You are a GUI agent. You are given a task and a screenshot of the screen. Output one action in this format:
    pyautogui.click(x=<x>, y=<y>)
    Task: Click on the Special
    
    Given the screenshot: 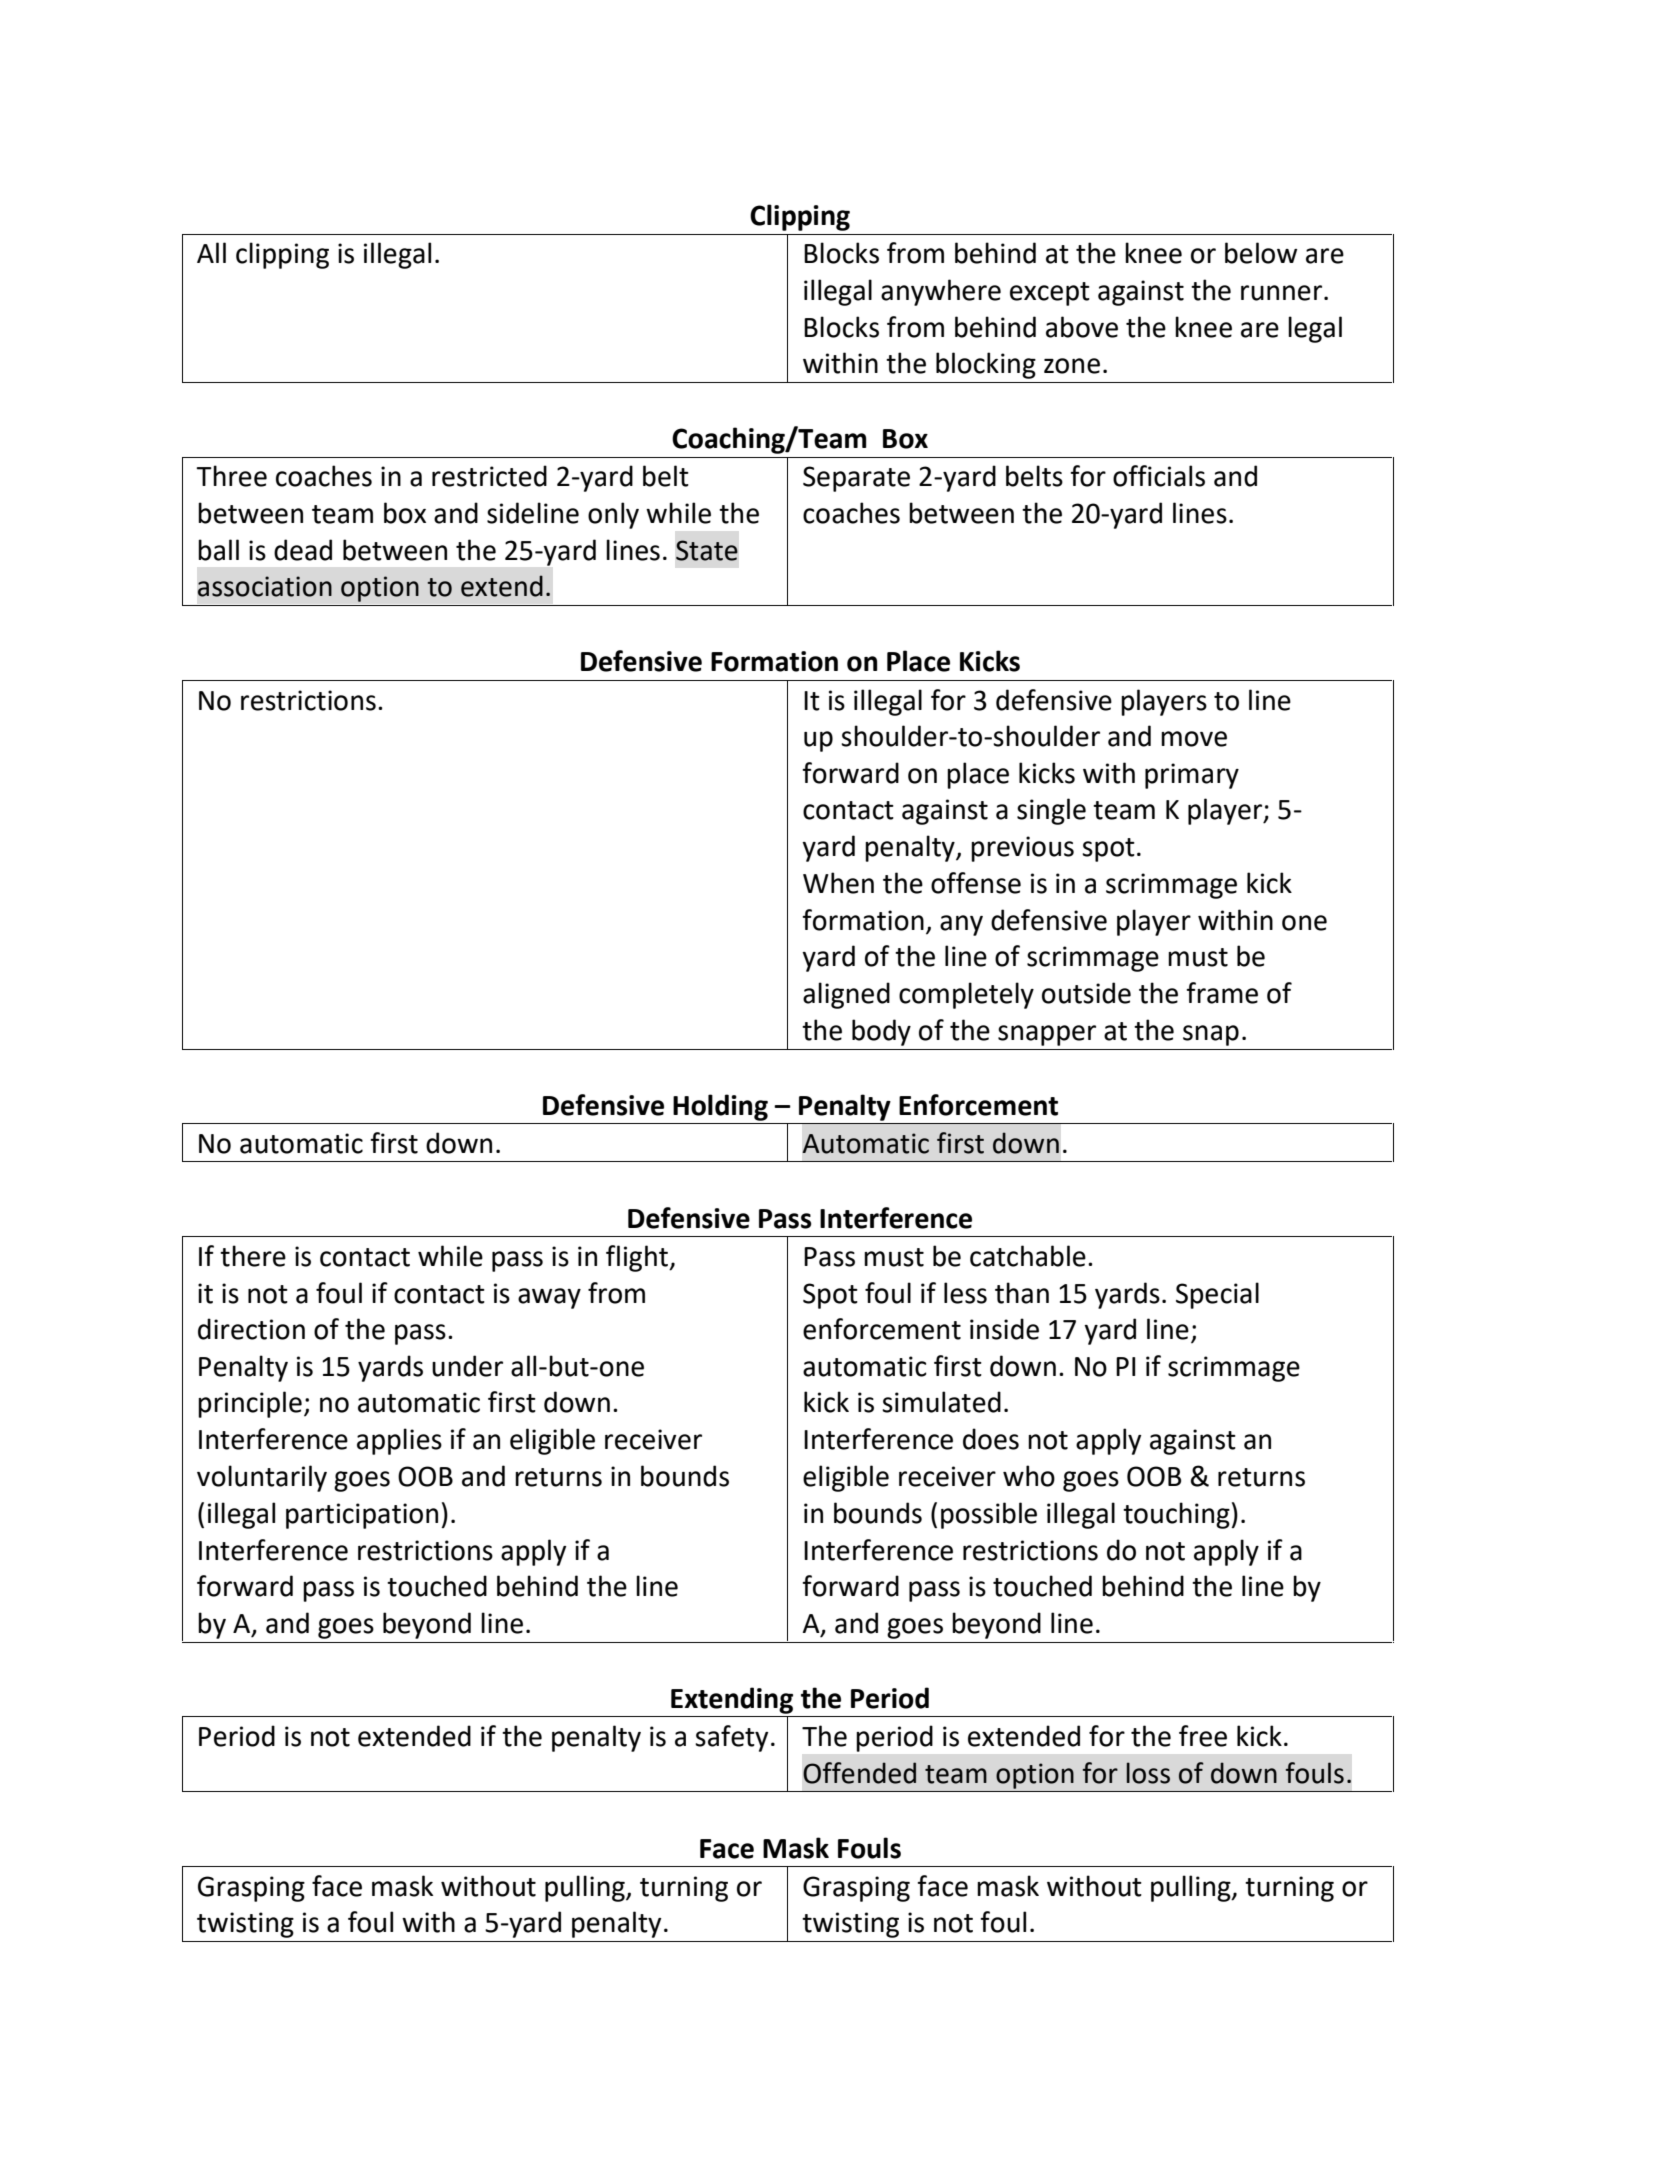 What is the action you would take?
    pyautogui.click(x=1217, y=1295)
